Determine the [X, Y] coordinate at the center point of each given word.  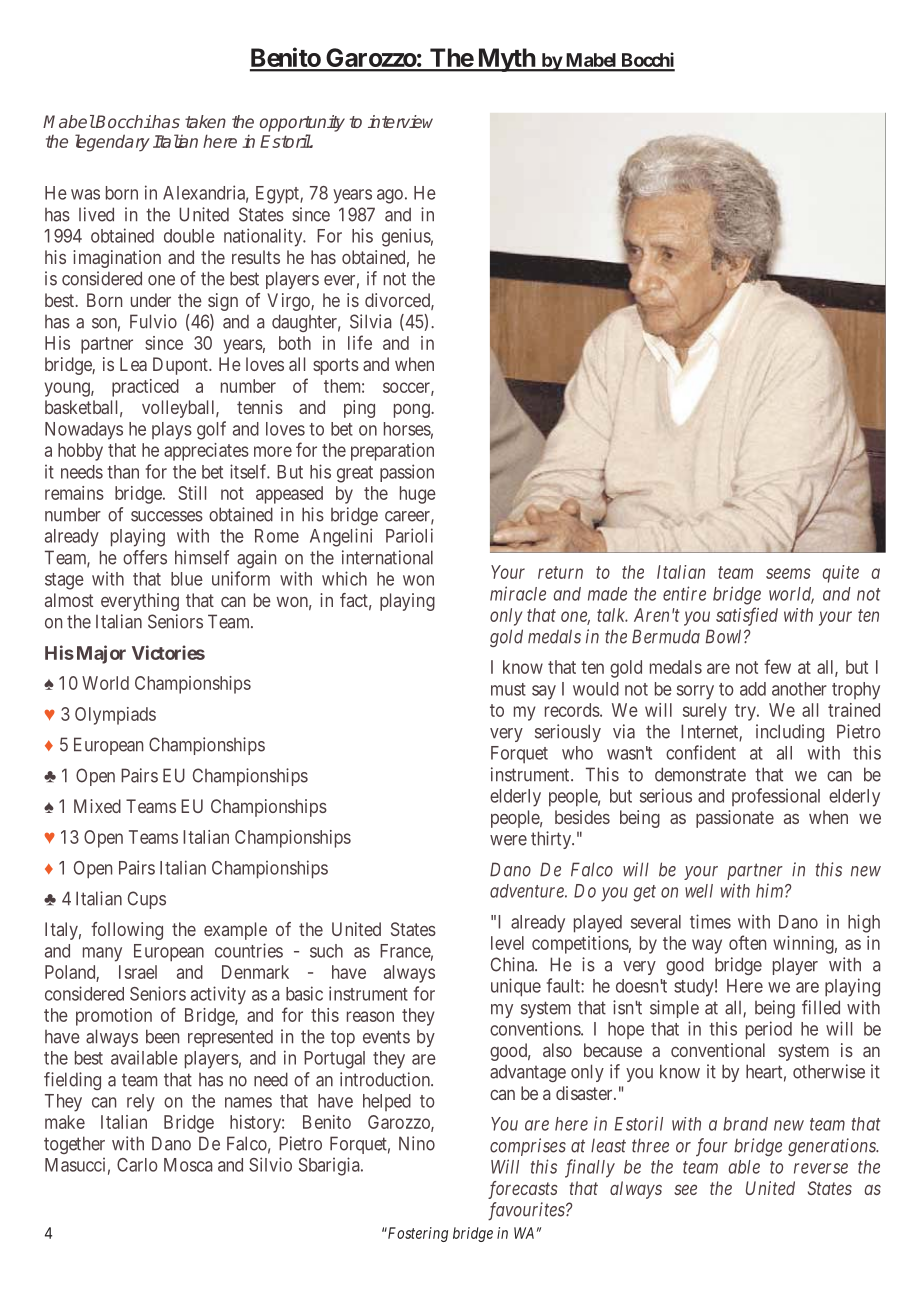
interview [400, 121]
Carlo [137, 1165]
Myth [506, 60]
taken [205, 121]
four [712, 1147]
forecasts [523, 1190]
